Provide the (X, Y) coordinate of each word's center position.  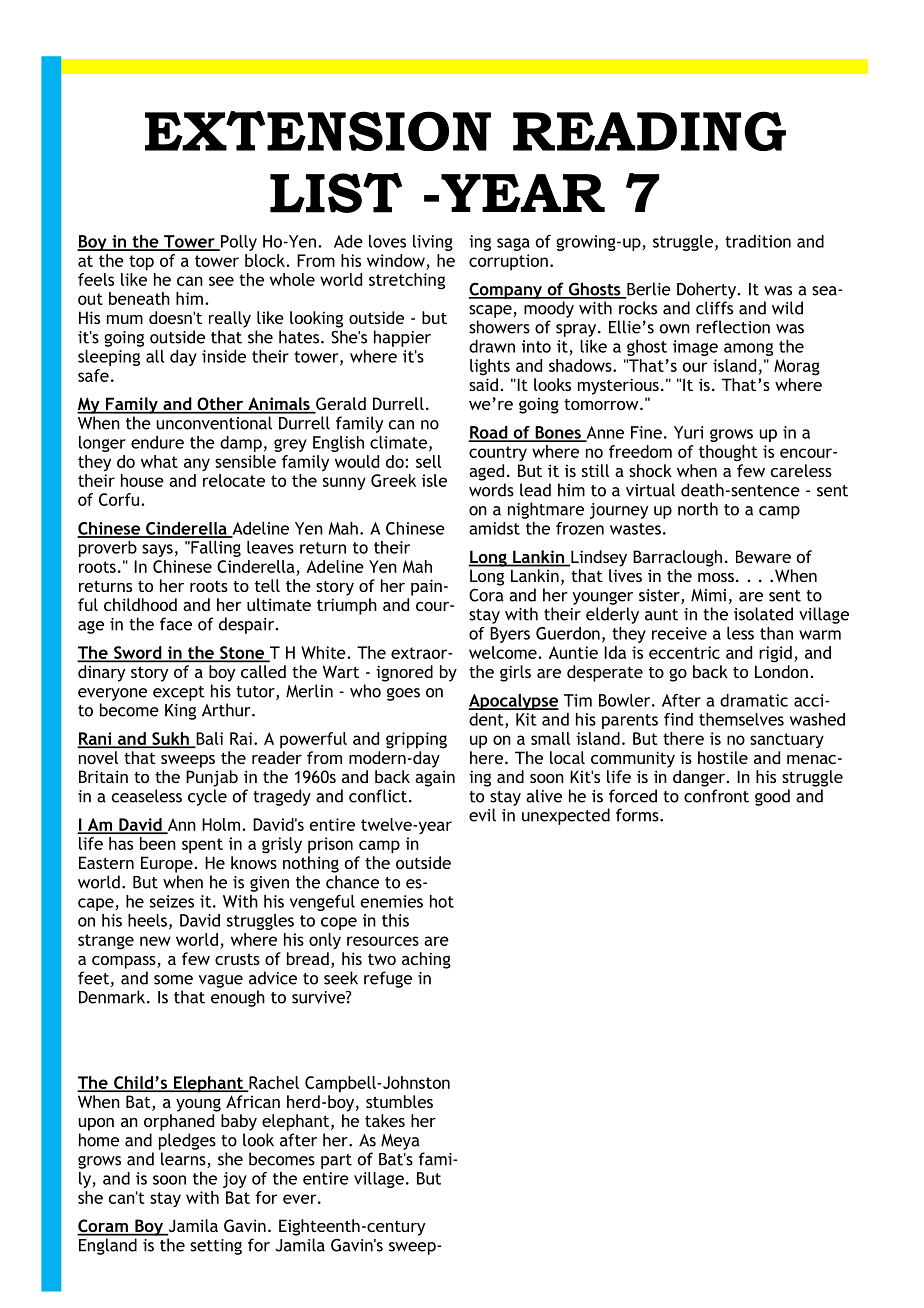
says (157, 550)
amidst (494, 528)
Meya (400, 1142)
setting (216, 1247)
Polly (238, 243)
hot (442, 901)
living (433, 243)
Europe (167, 864)
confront (716, 796)
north (698, 509)
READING (649, 131)
